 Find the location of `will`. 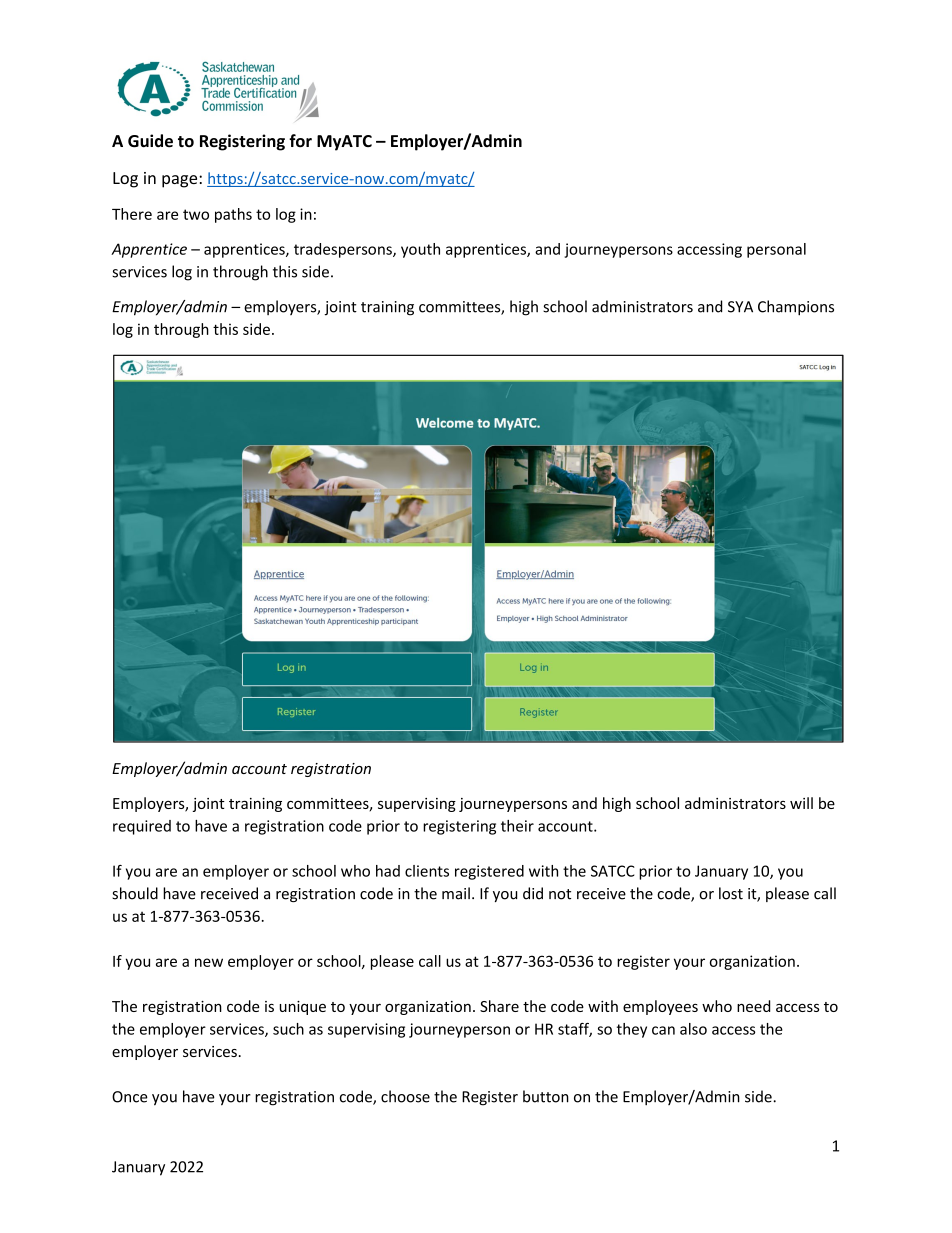

will is located at coordinates (801, 803).
